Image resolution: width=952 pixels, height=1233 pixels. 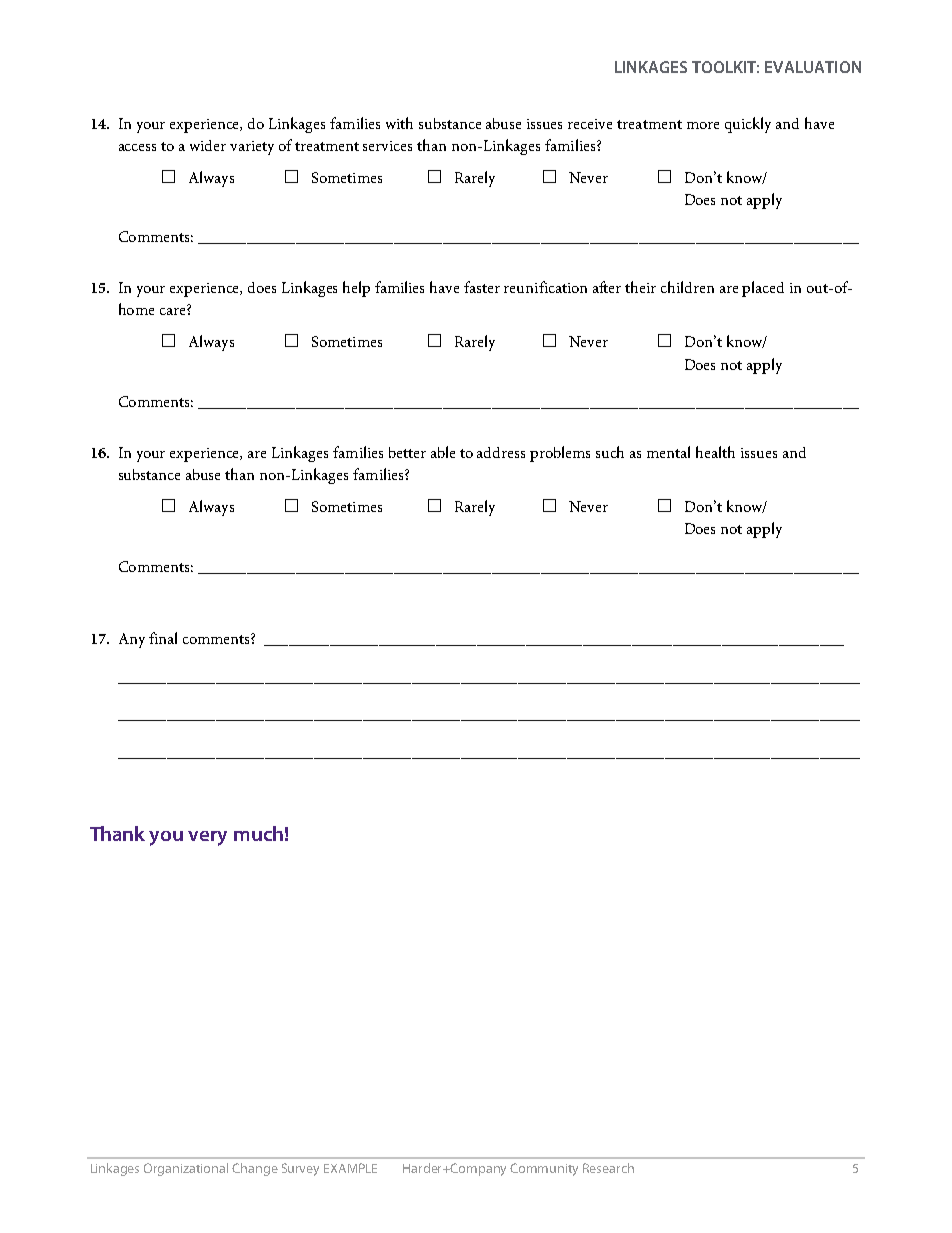 I want to click on better, so click(x=407, y=452).
